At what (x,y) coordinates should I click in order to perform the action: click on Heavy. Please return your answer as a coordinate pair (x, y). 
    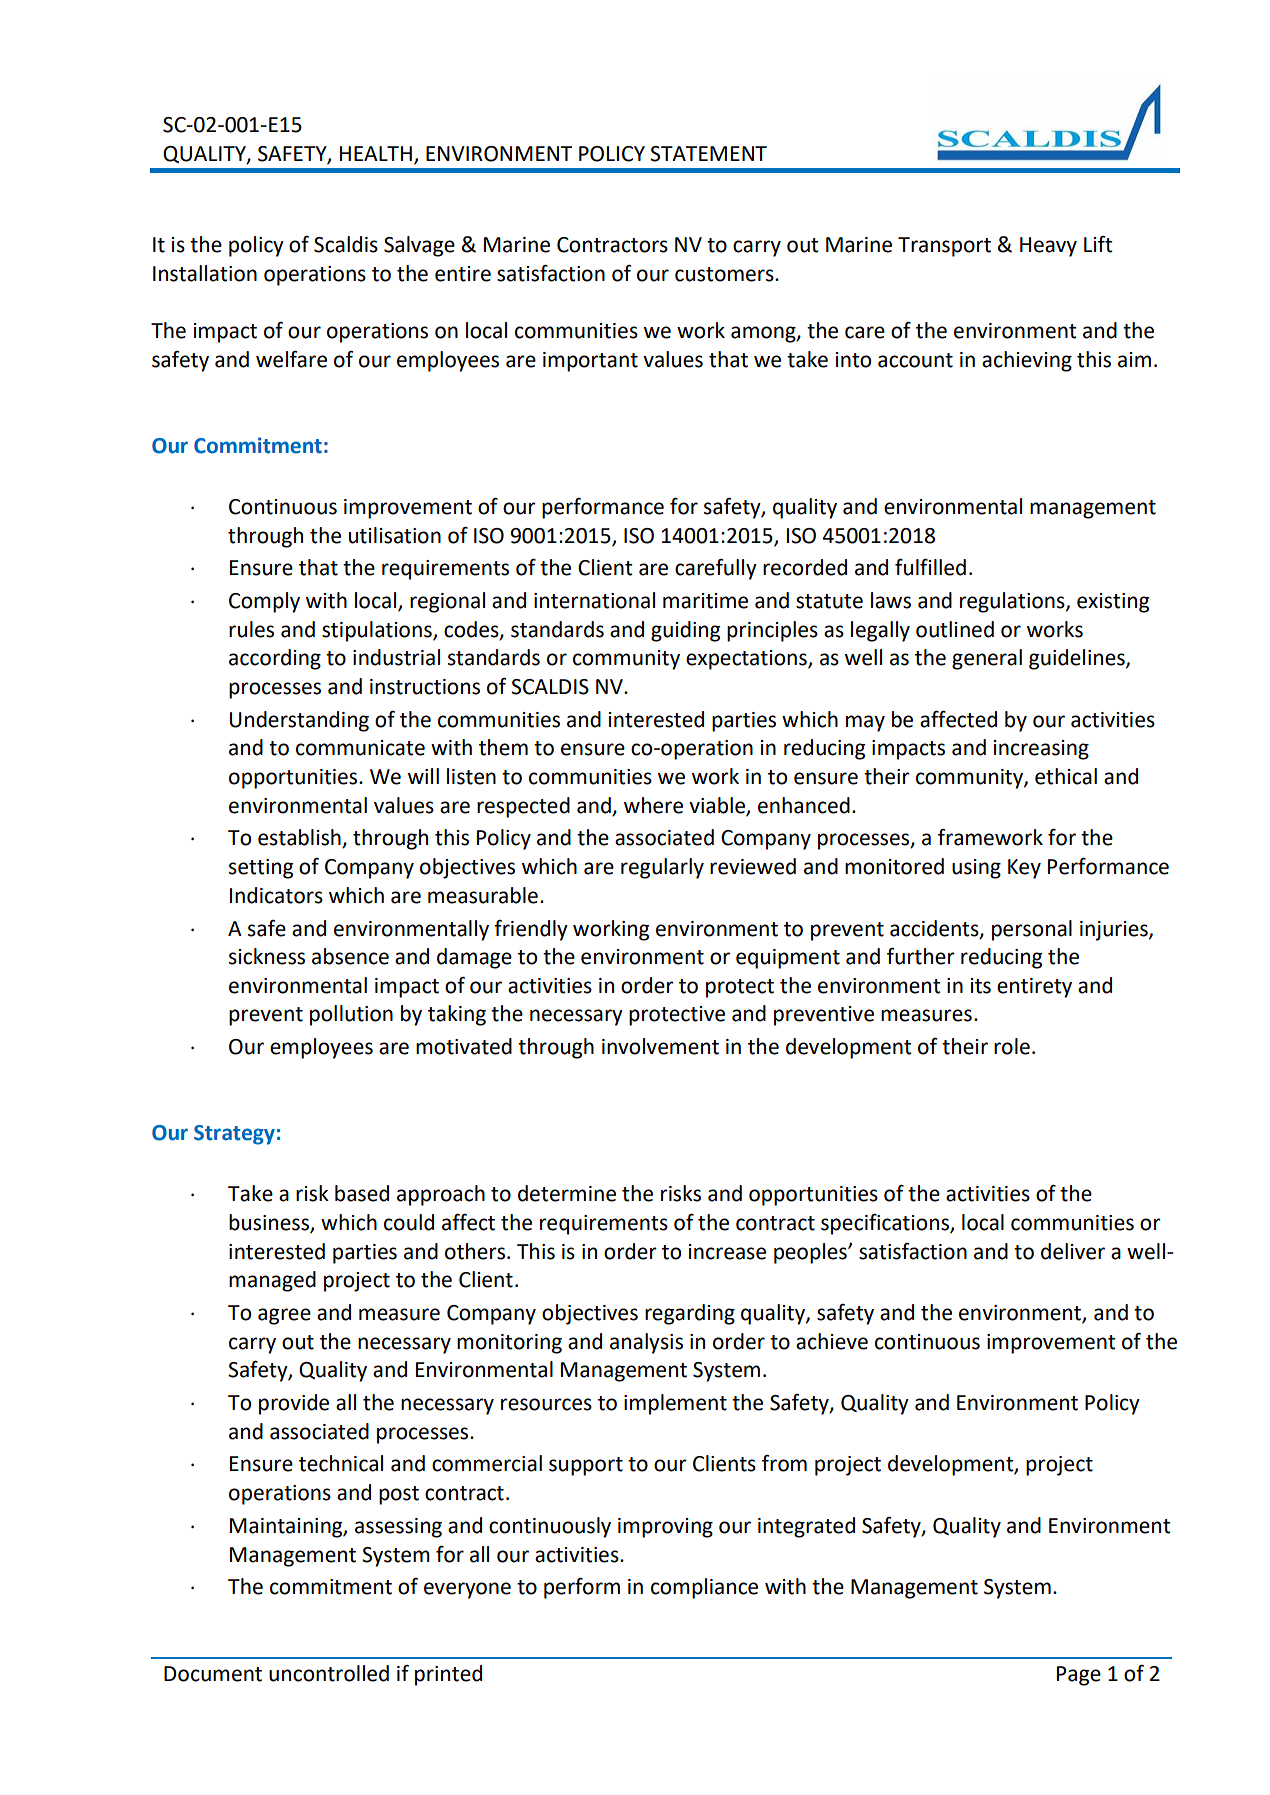
    Looking at the image, I should click on (1048, 247).
